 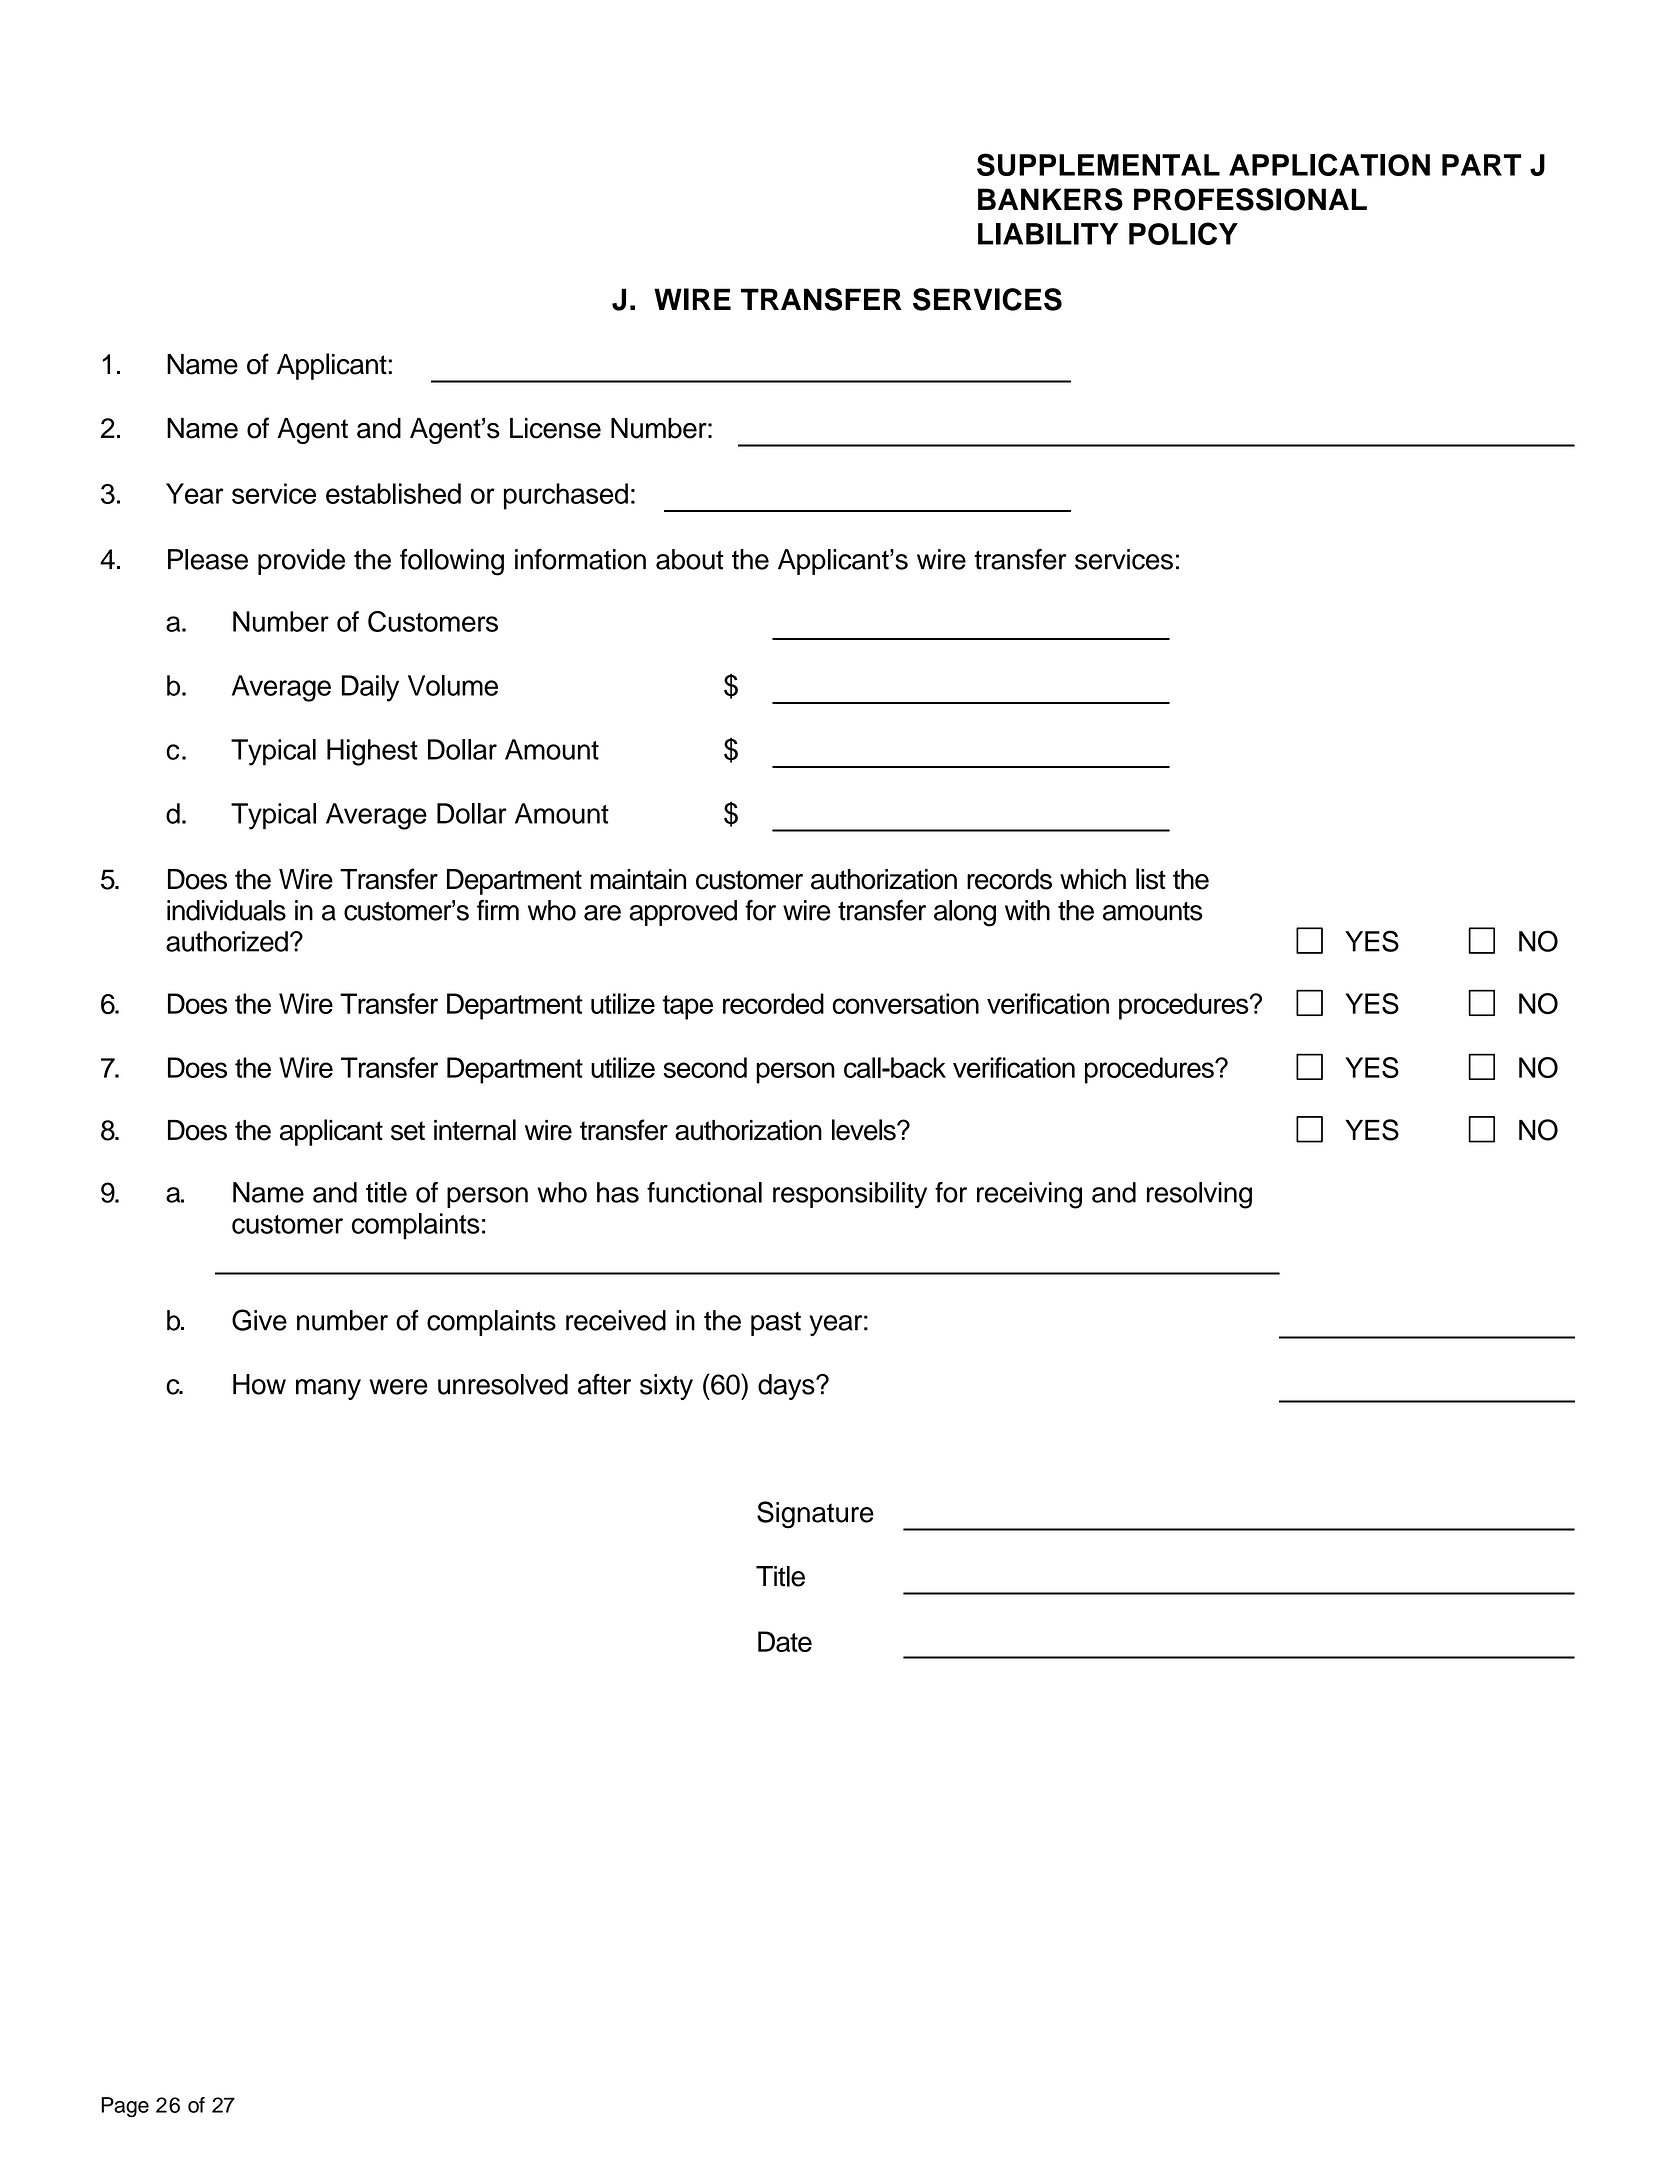 What do you see at coordinates (638, 879) in the page?
I see `maintain` at bounding box center [638, 879].
